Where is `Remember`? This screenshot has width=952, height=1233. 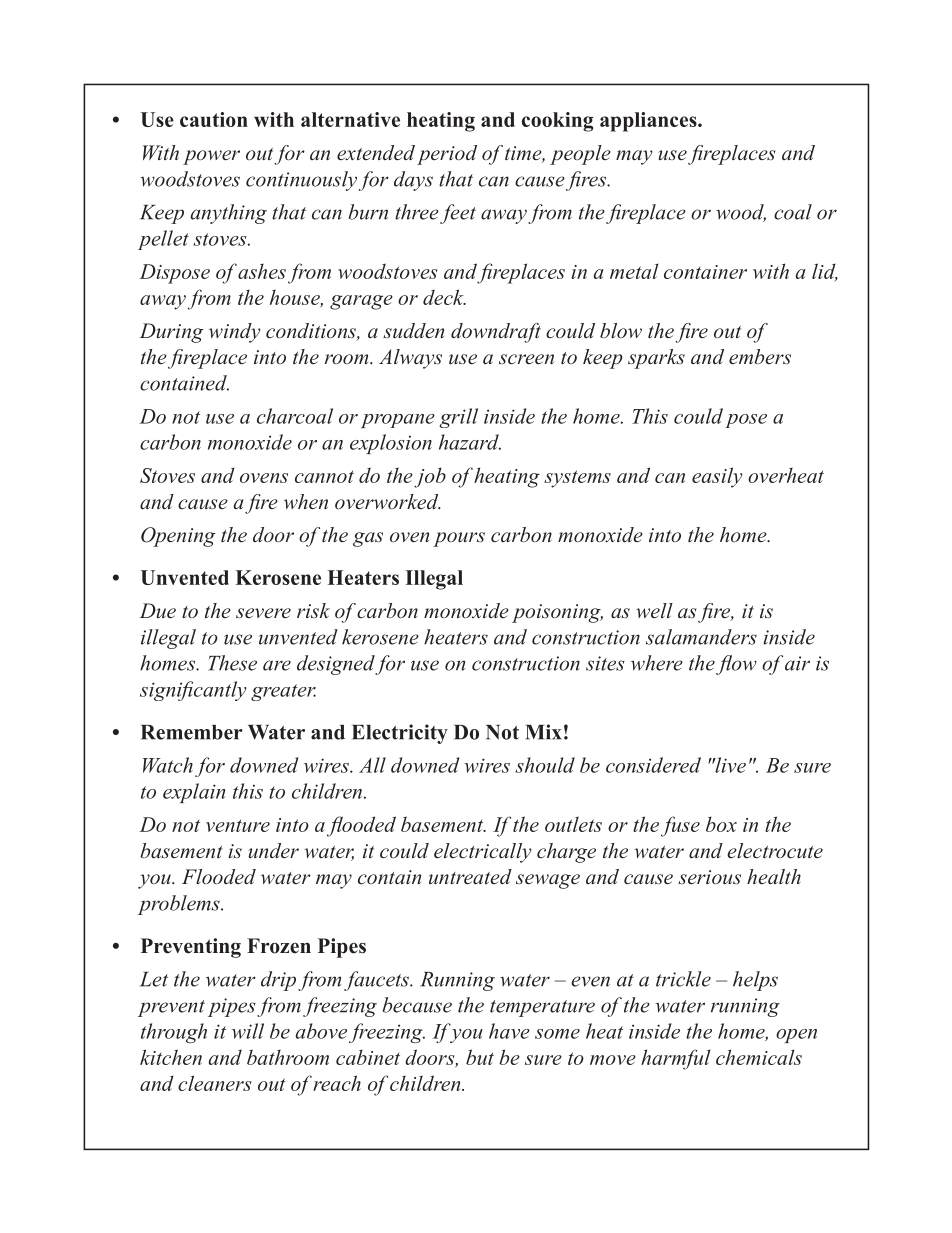
Remember is located at coordinates (192, 732).
